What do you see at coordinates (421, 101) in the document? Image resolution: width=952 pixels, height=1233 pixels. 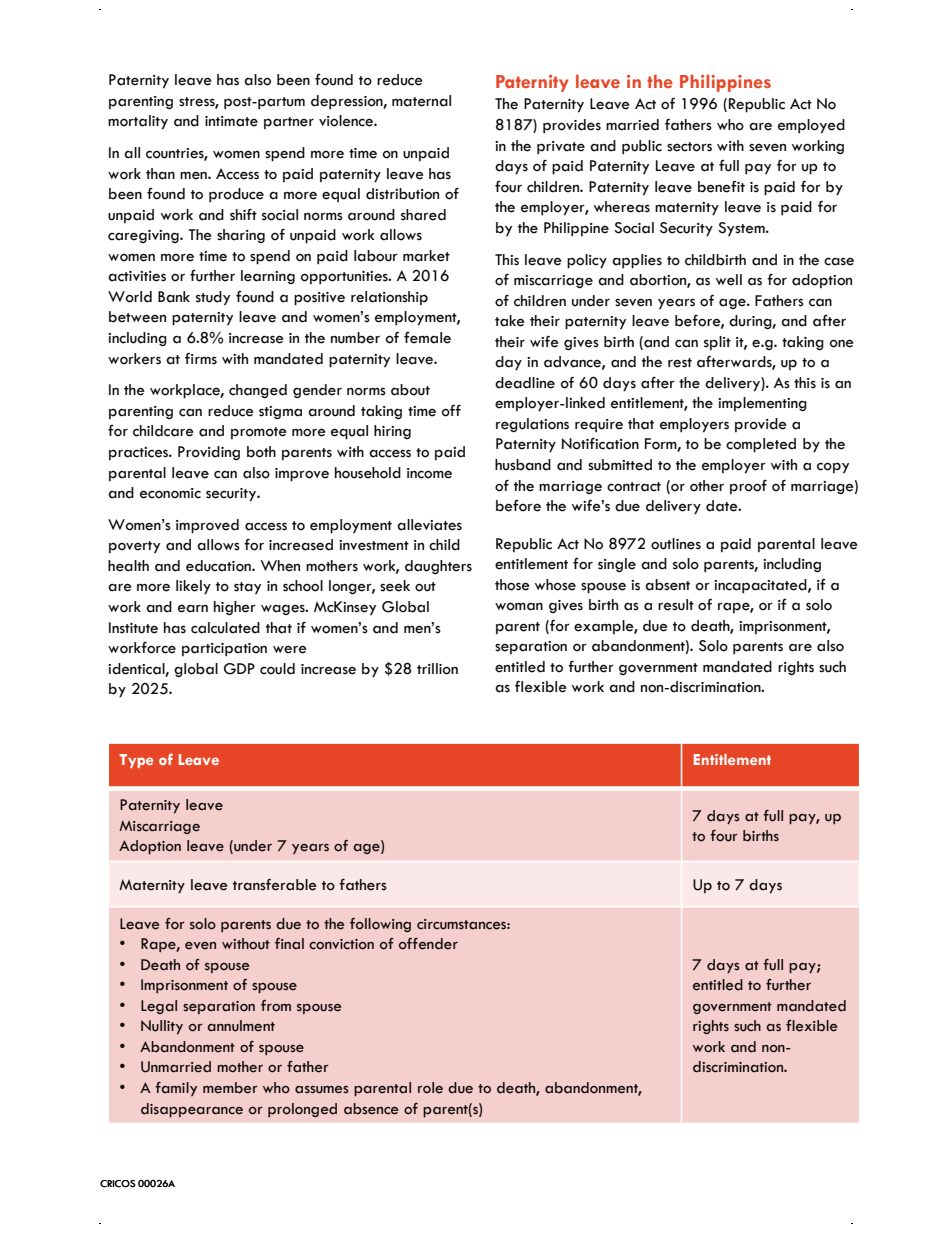 I see `maternal` at bounding box center [421, 101].
